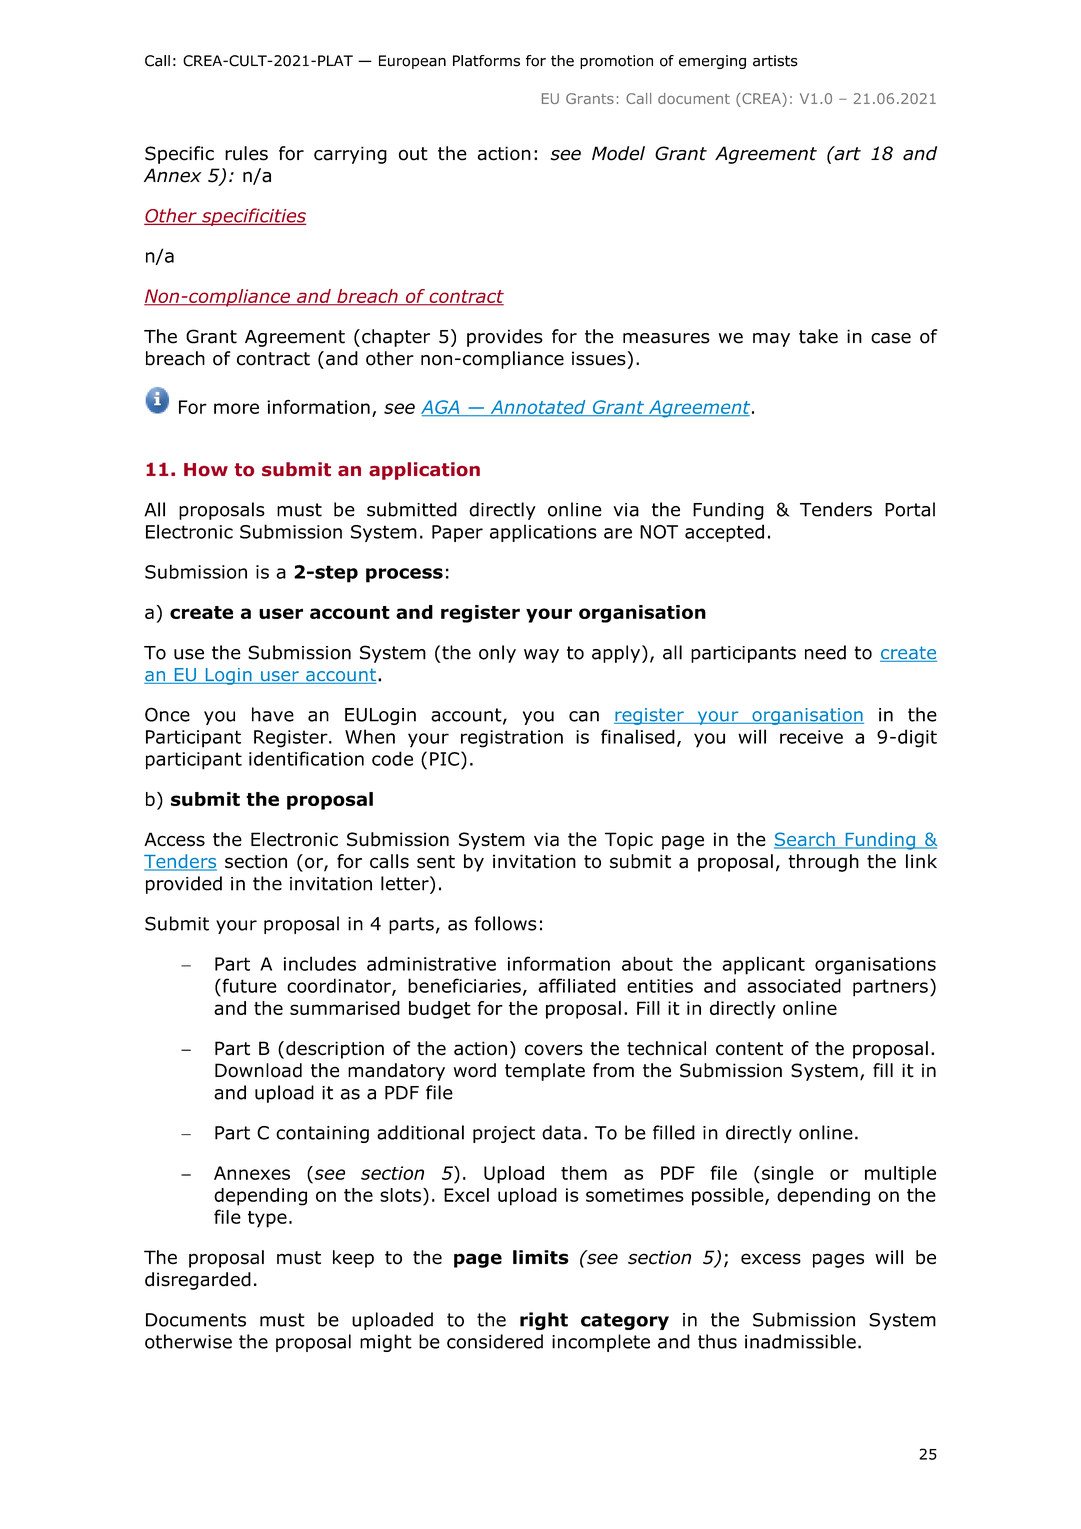 This screenshot has width=1081, height=1529. I want to click on affiliated, so click(577, 985).
